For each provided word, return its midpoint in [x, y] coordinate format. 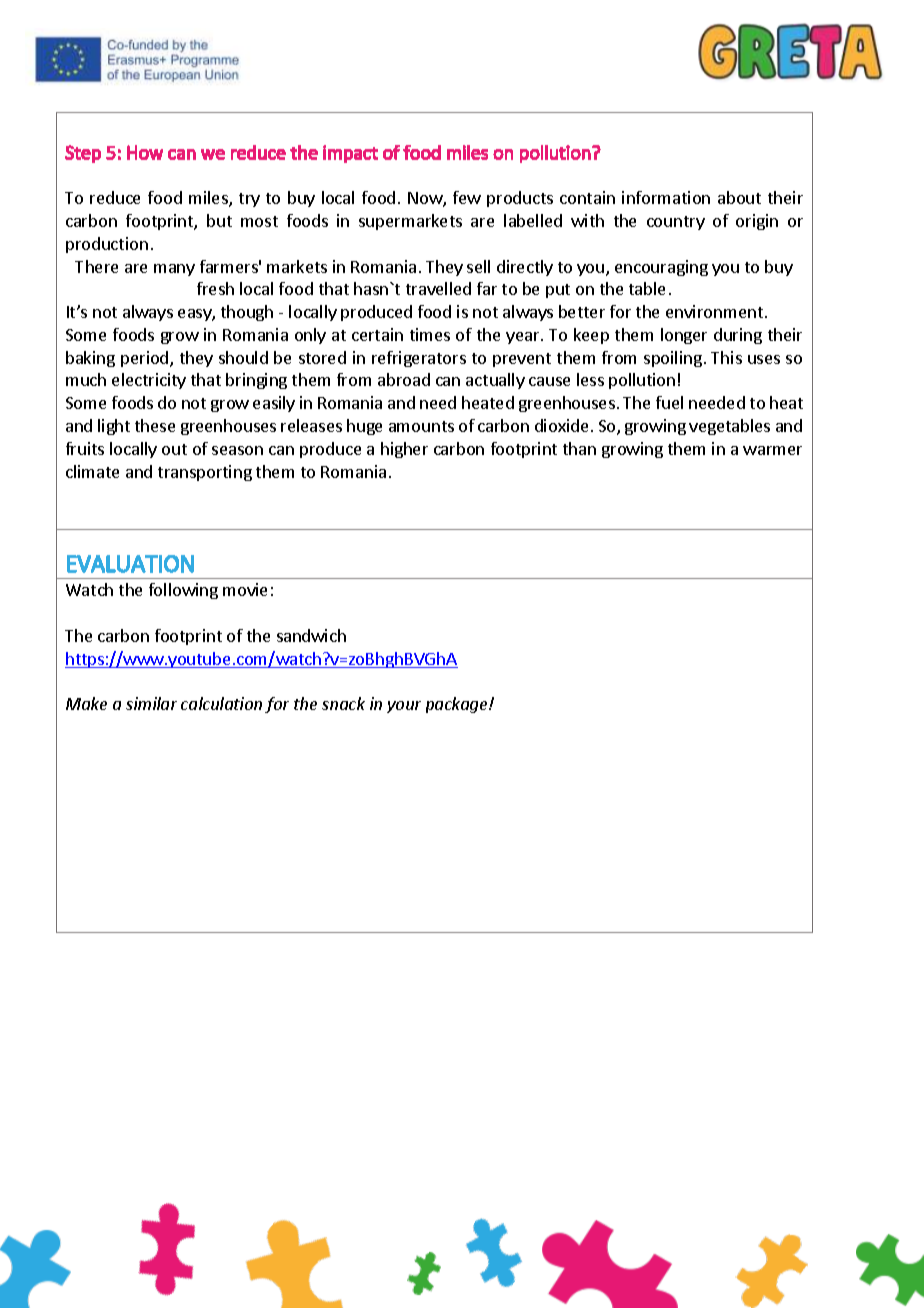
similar [151, 703]
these [155, 425]
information [666, 197]
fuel [669, 402]
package [458, 705]
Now [426, 199]
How [145, 152]
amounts [421, 426]
